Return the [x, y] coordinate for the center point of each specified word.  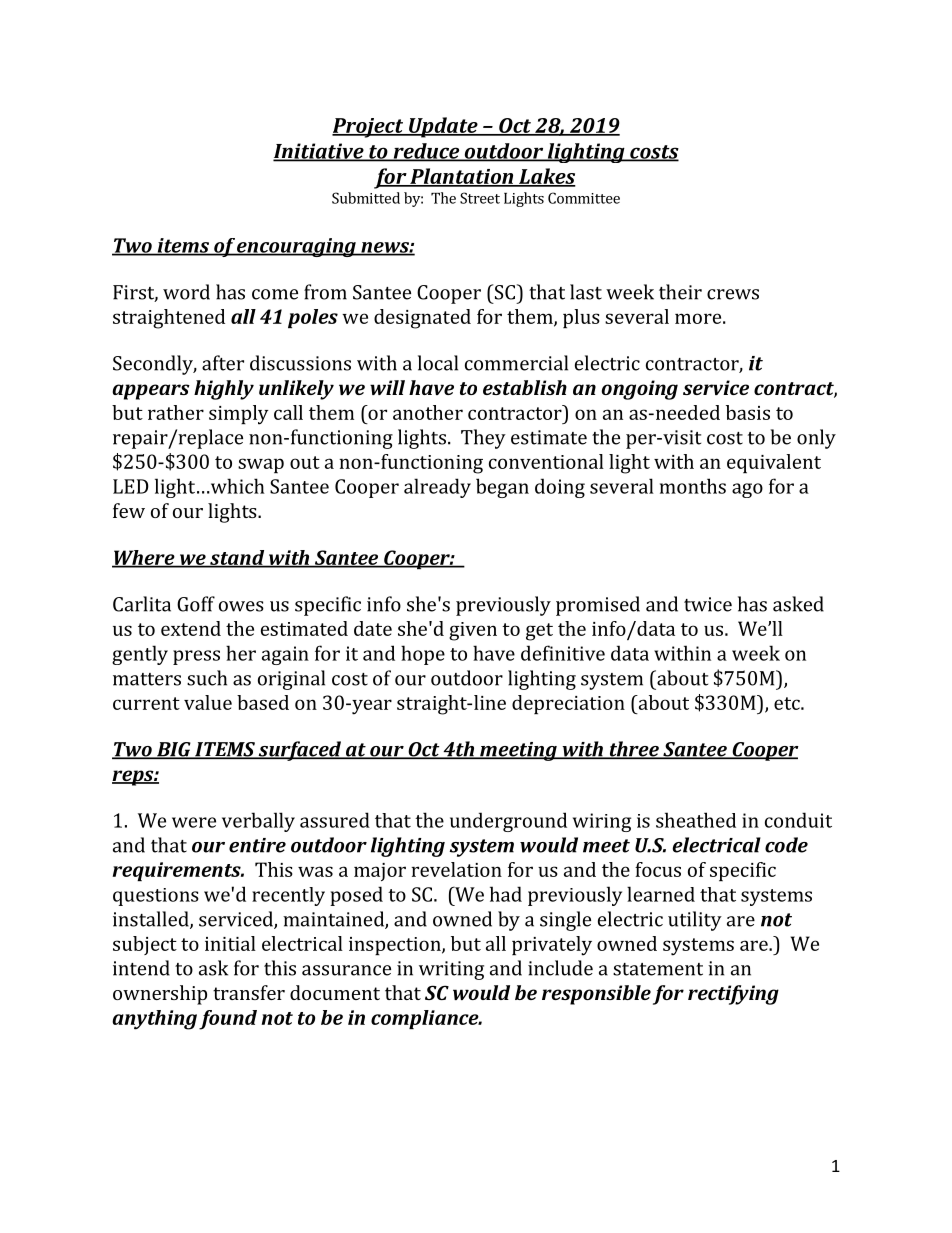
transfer [249, 992]
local [438, 363]
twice [708, 604]
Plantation [461, 177]
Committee [584, 198]
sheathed [696, 820]
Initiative [319, 152]
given [473, 631]
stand [237, 558]
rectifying [733, 995]
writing [451, 970]
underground [508, 822]
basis [748, 412]
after [223, 363]
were [194, 822]
